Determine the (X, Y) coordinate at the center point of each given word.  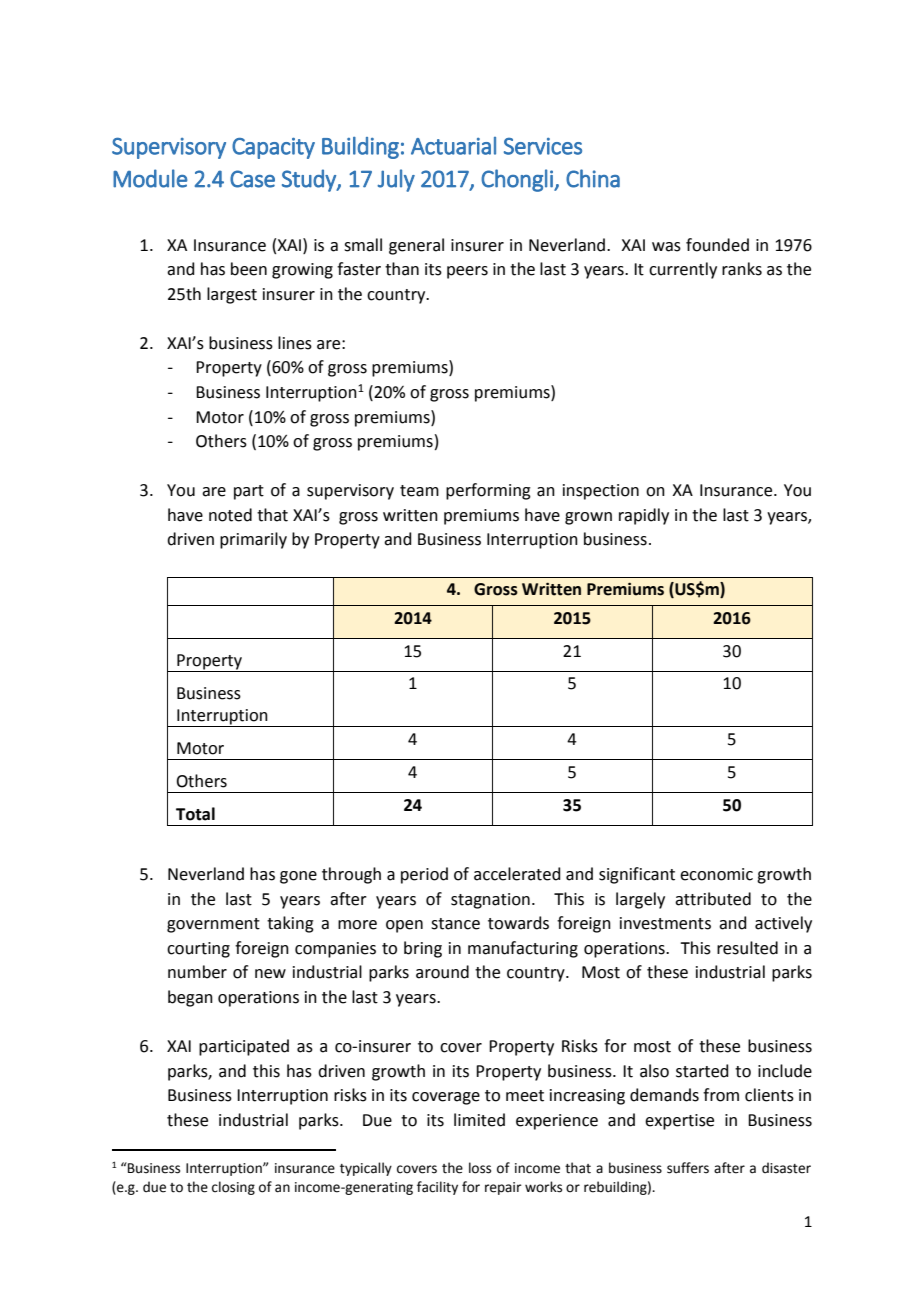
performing (488, 491)
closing (233, 1188)
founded (717, 245)
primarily (253, 540)
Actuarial (453, 146)
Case (252, 179)
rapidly (644, 516)
